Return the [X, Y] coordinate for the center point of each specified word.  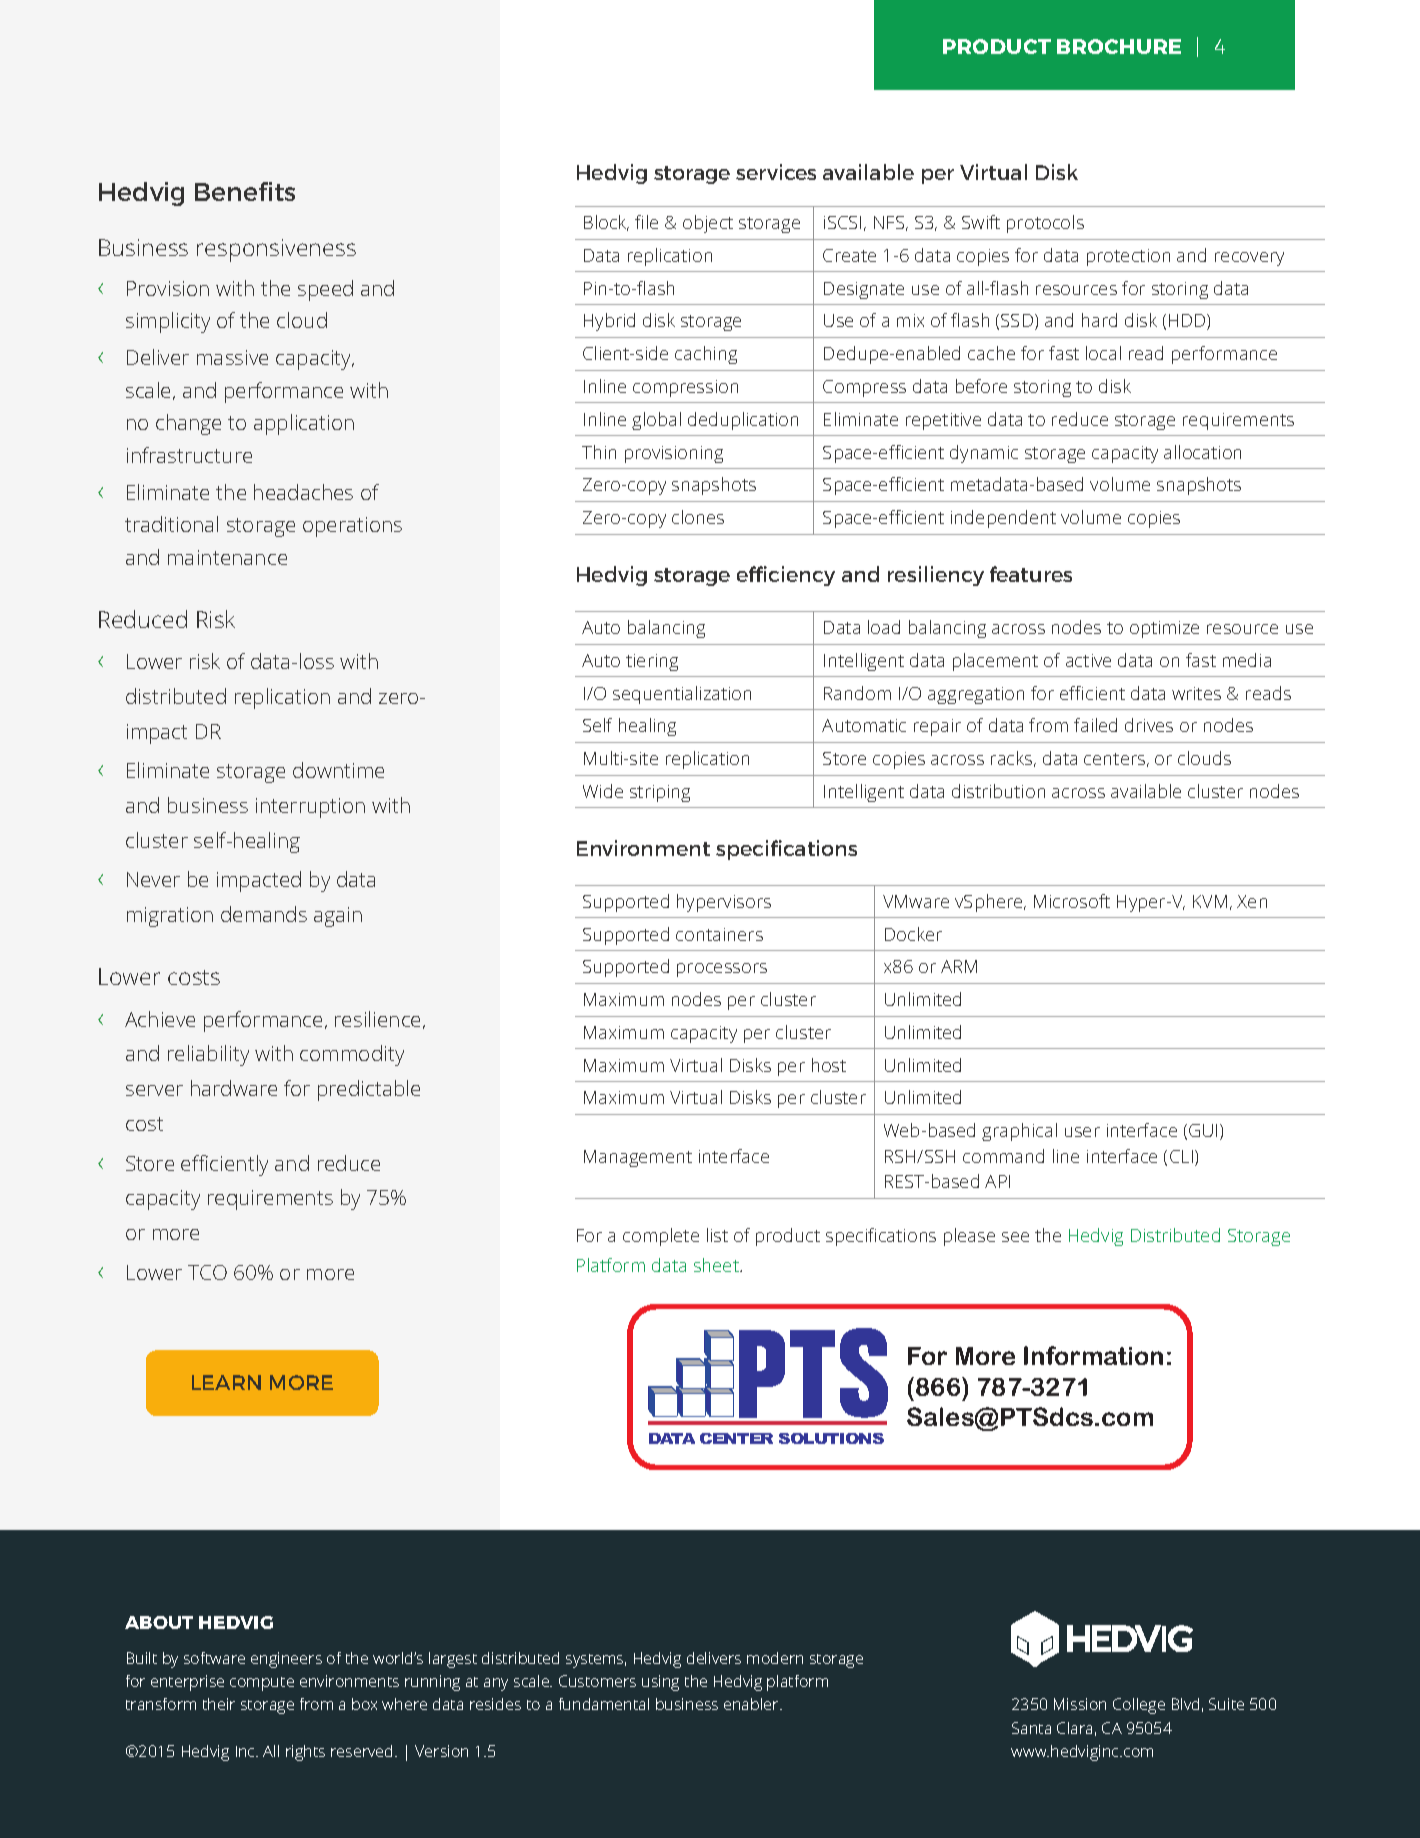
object [708, 224]
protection [1128, 257]
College [1139, 1706]
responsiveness [276, 250]
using [660, 1683]
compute [262, 1684]
